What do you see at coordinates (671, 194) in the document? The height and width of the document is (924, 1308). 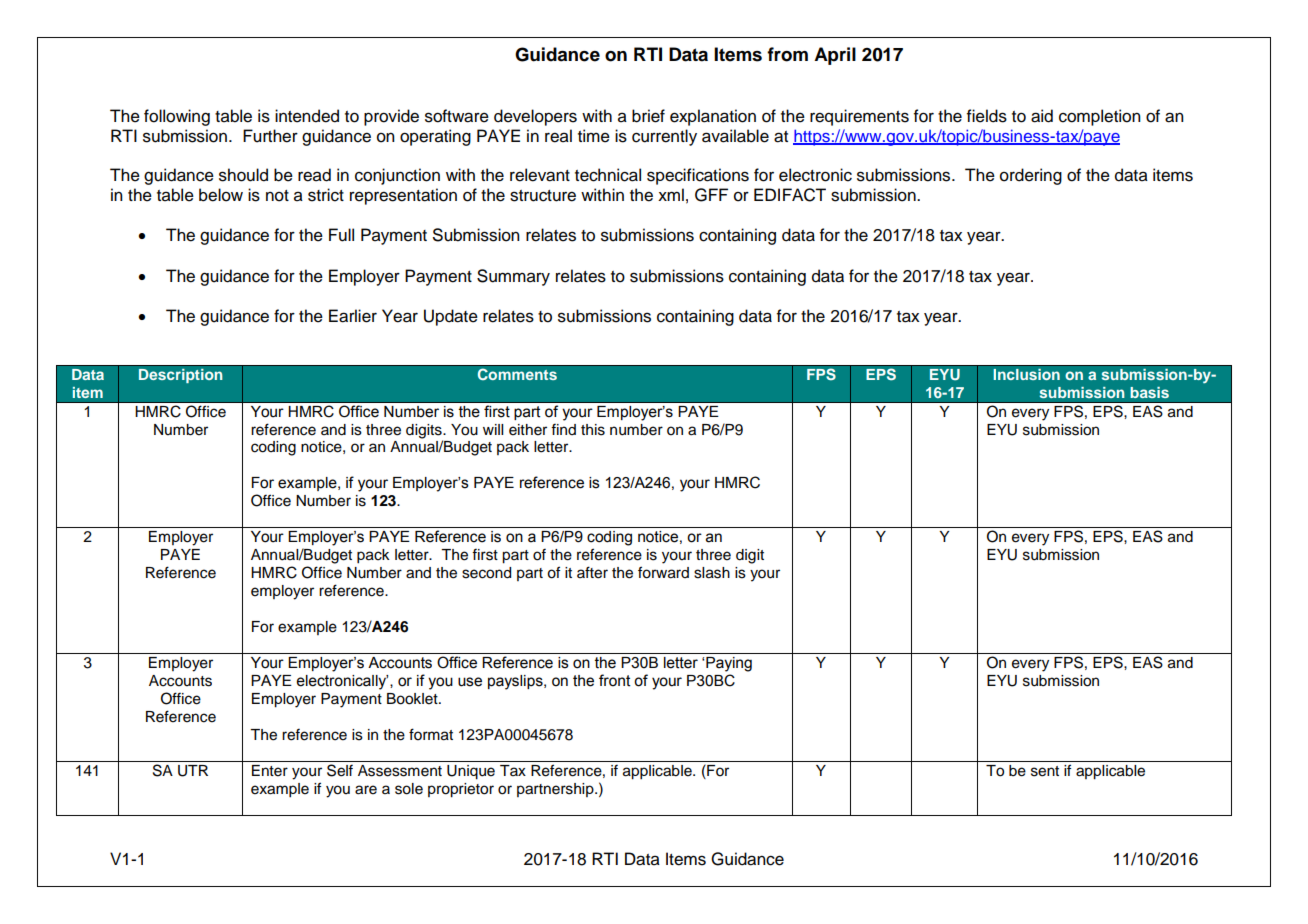 I see `xml` at bounding box center [671, 194].
